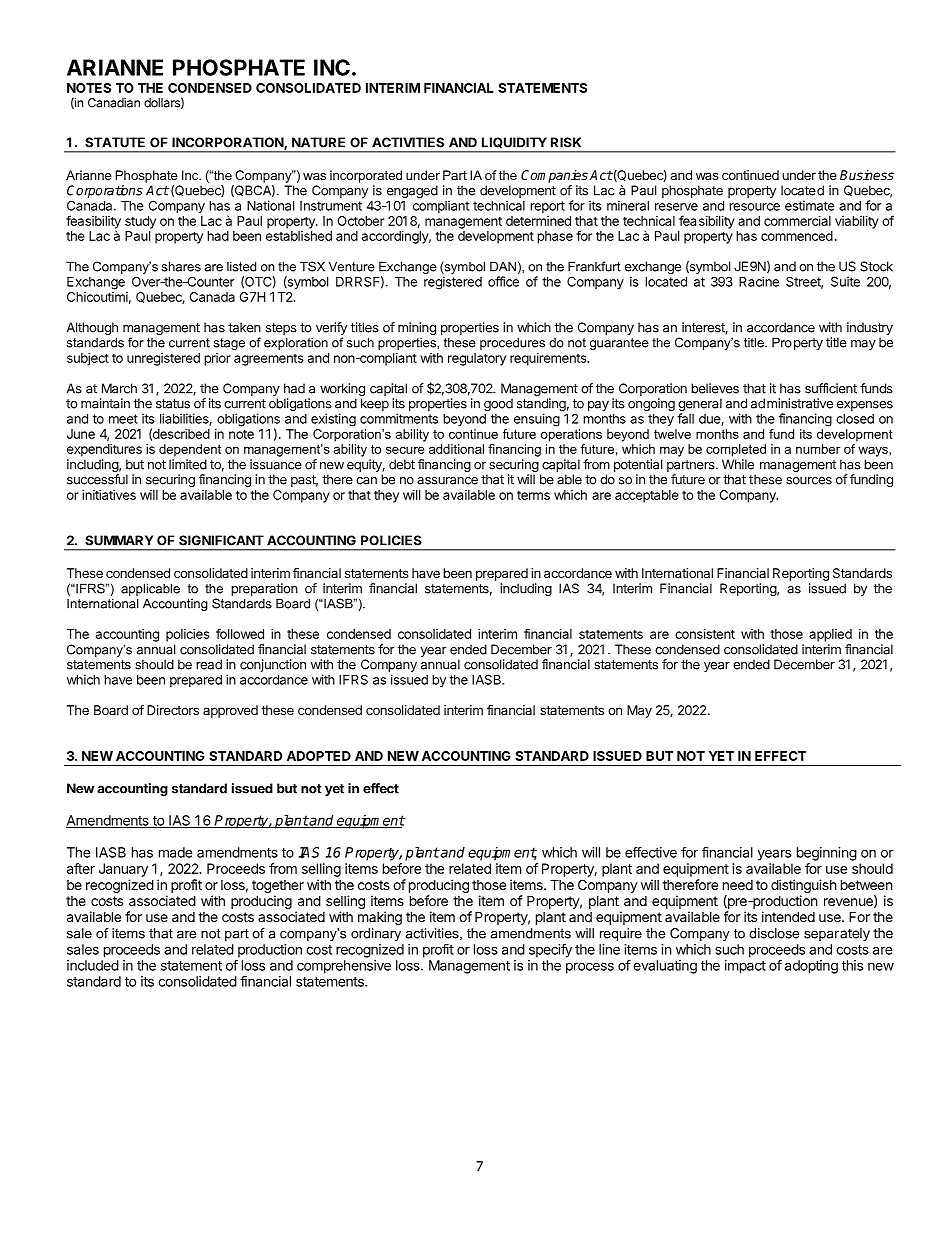 The image size is (952, 1233). Describe the element at coordinates (809, 481) in the image. I see `sources` at that location.
